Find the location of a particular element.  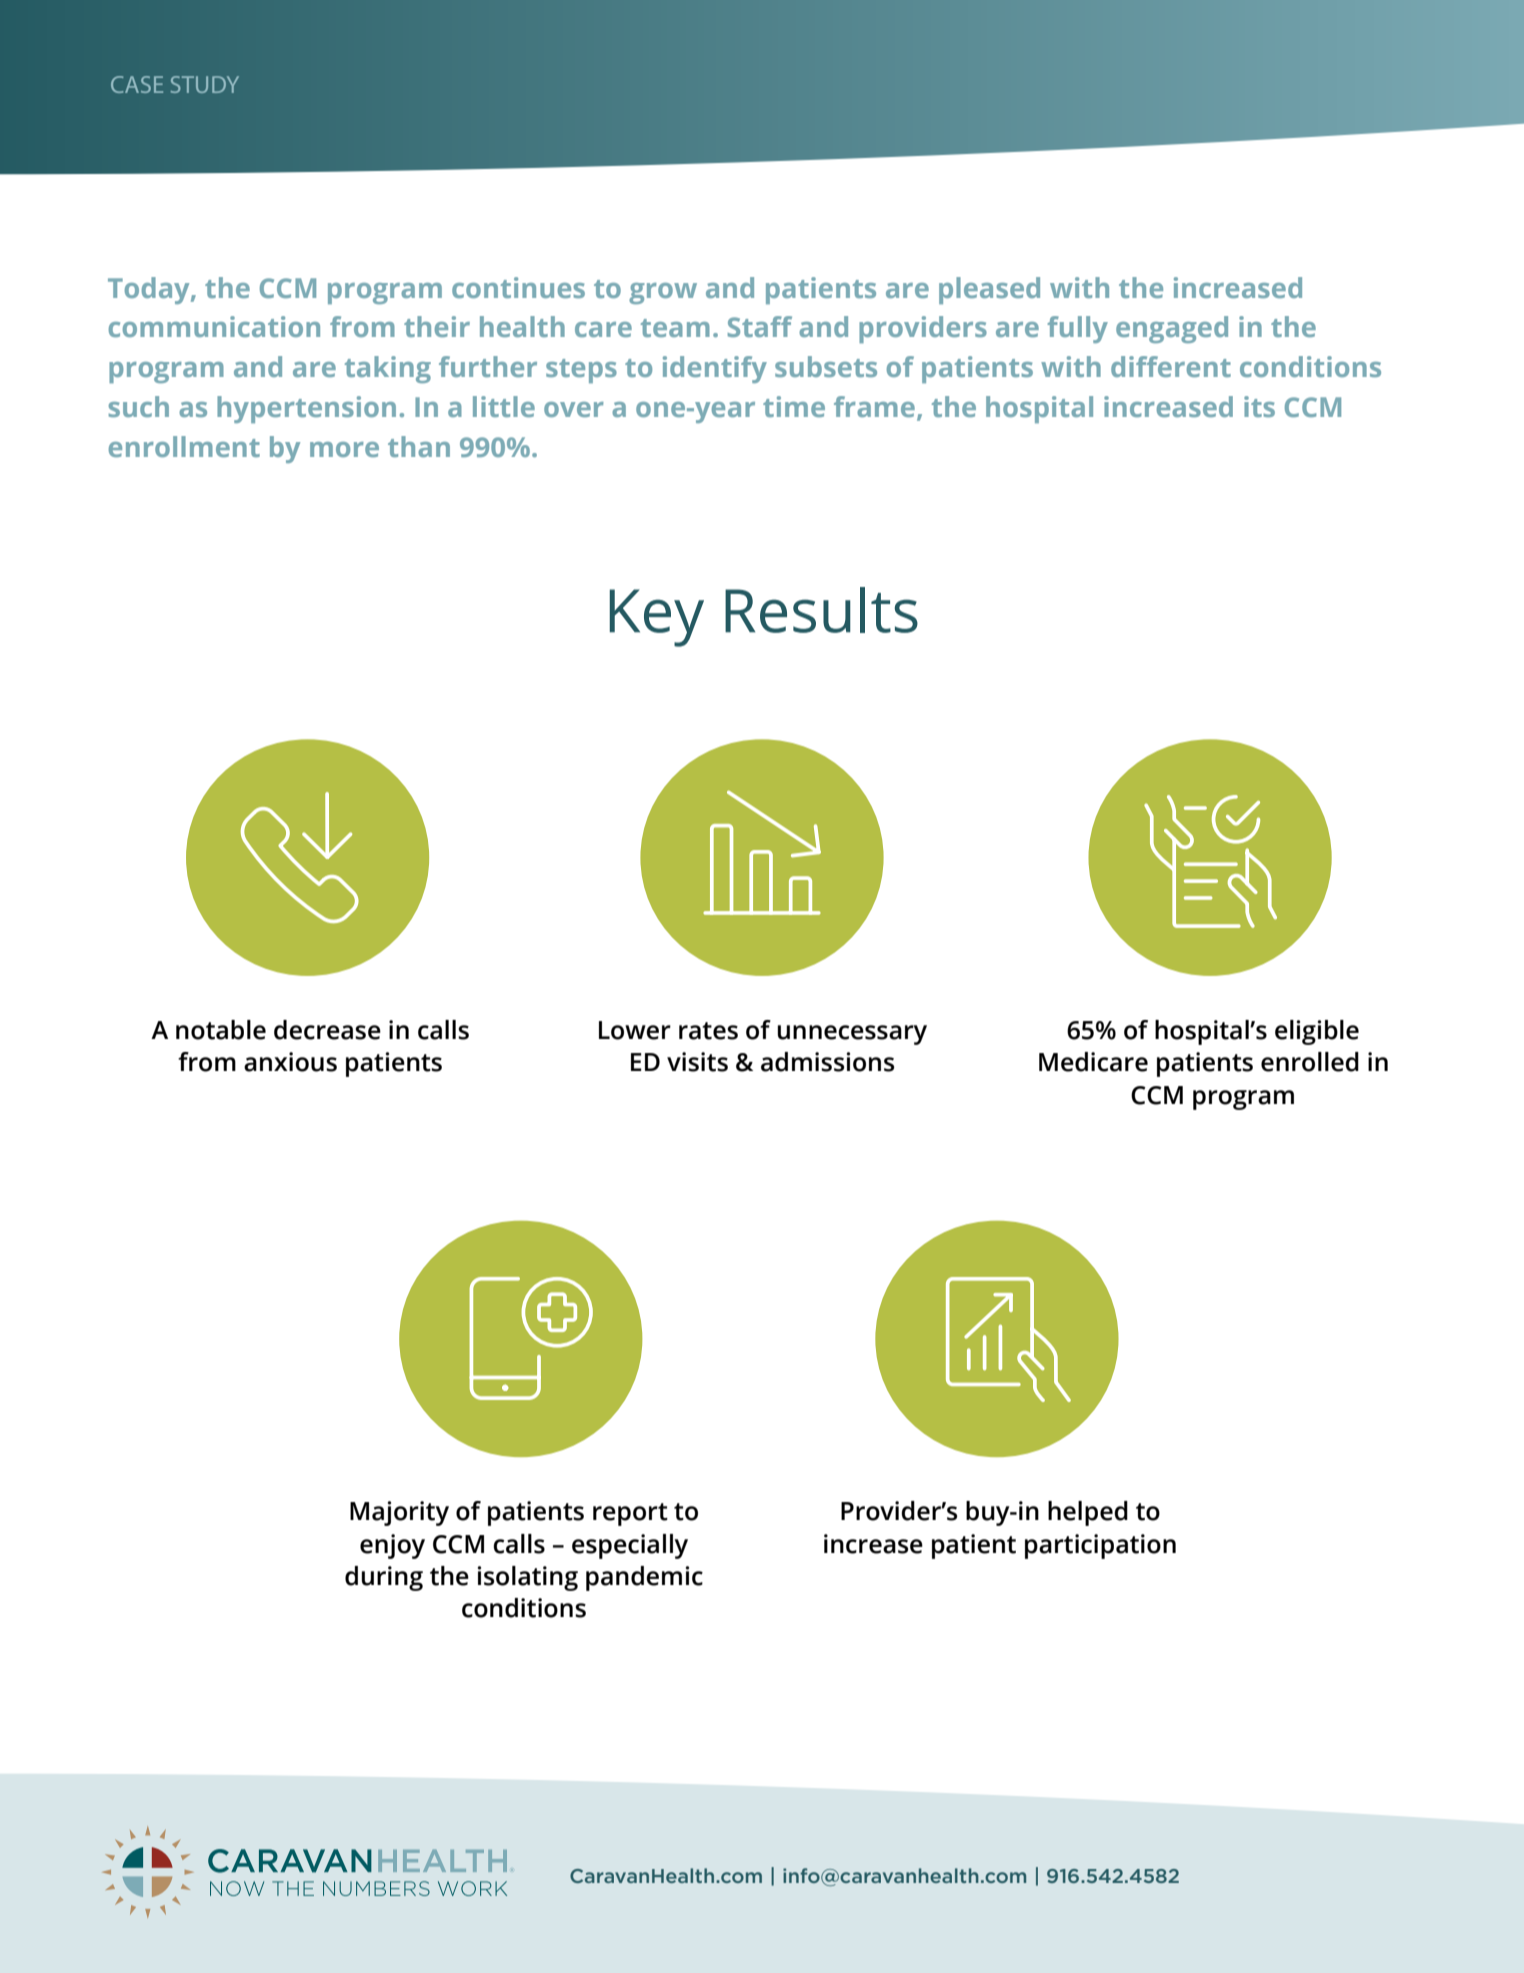

more is located at coordinates (344, 449).
